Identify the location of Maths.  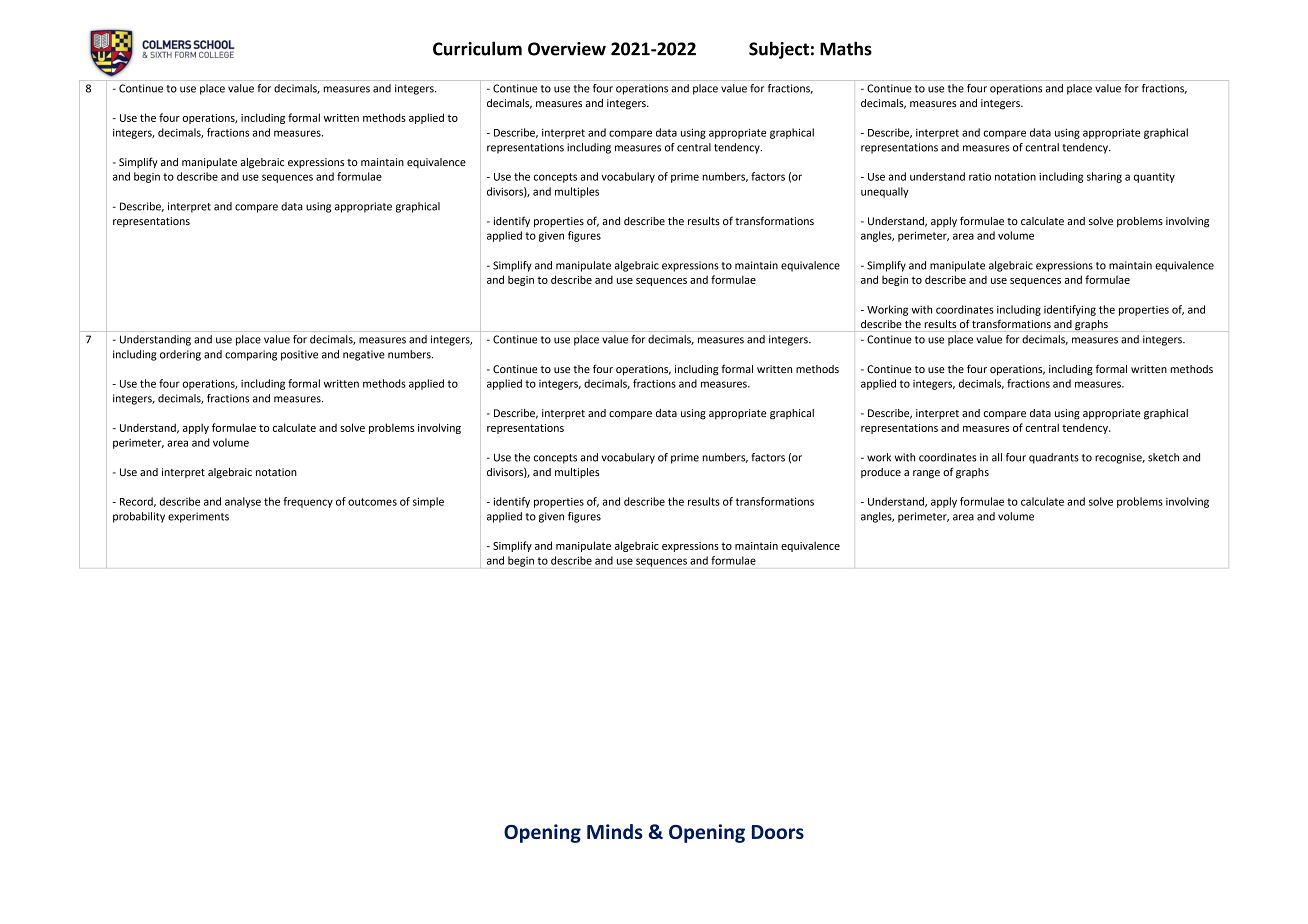
(846, 48).
